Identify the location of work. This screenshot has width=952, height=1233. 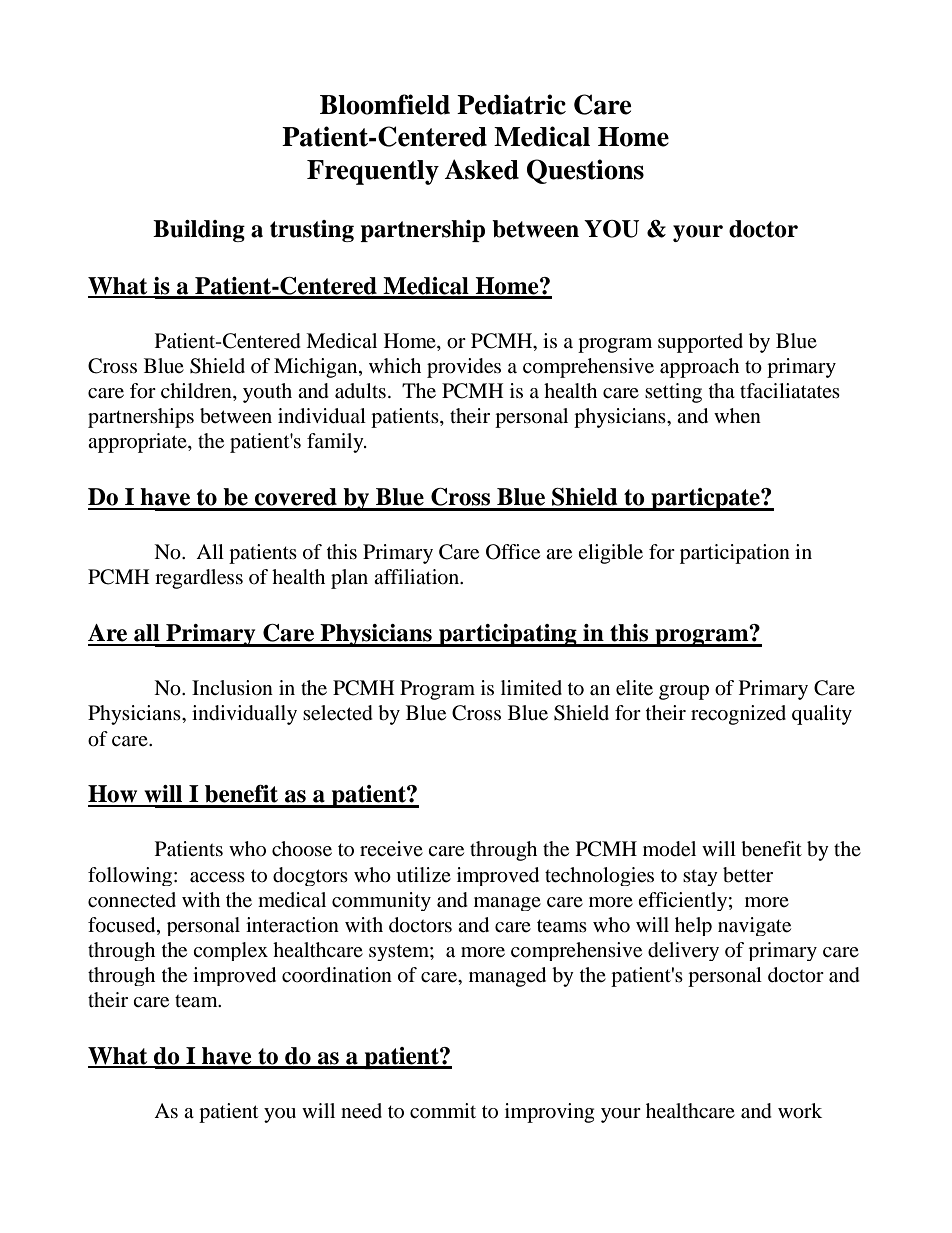
(800, 1111).
